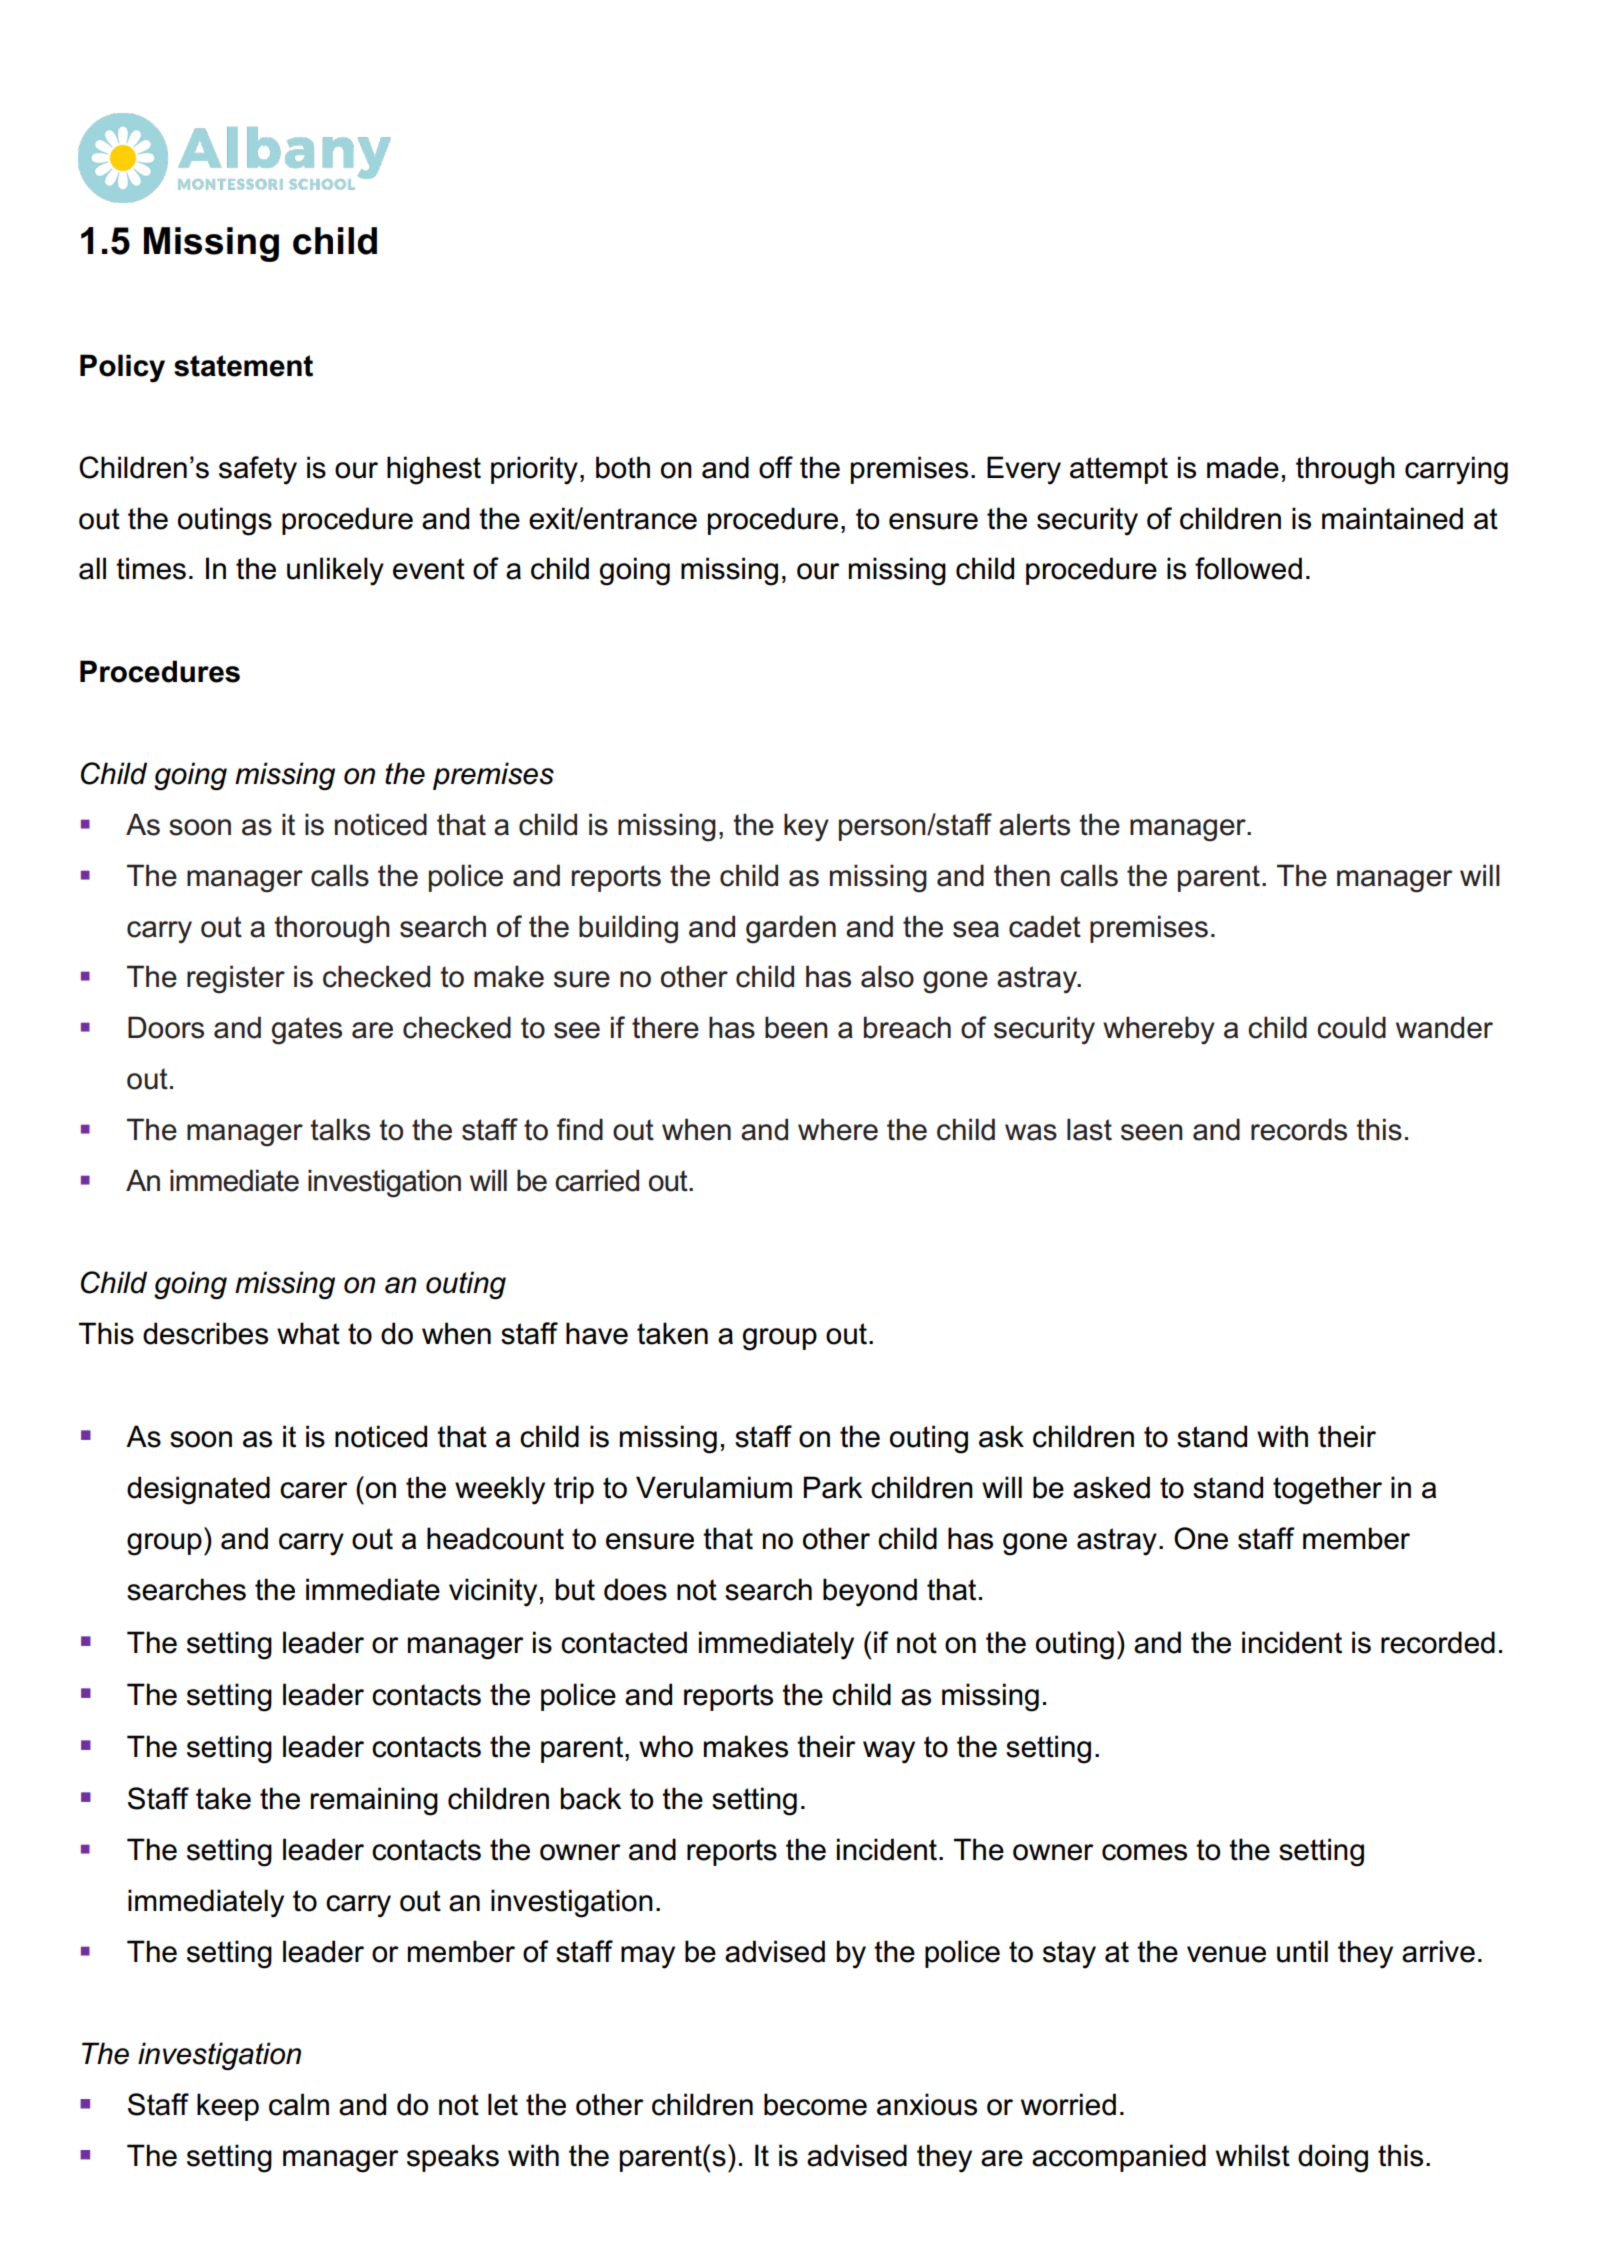  Describe the element at coordinates (1243, 467) in the document. I see `made` at that location.
